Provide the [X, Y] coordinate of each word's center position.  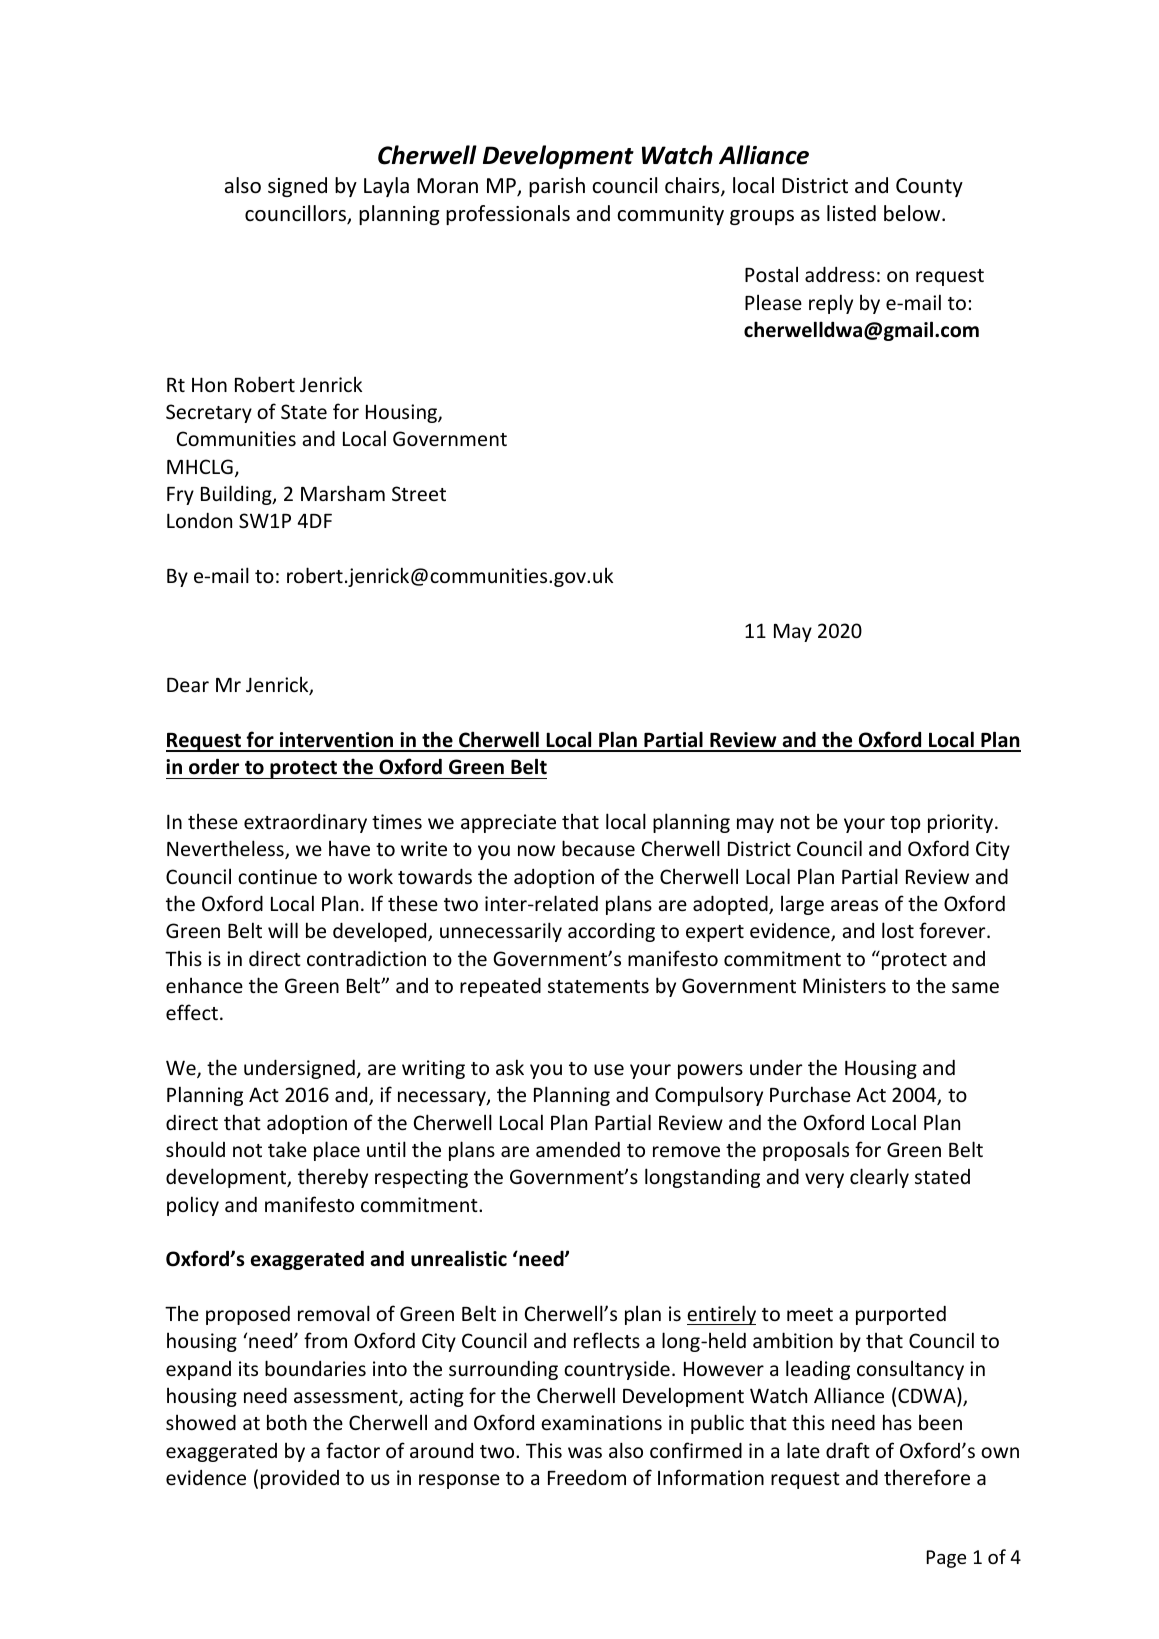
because [598, 848]
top [905, 824]
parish [557, 187]
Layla [386, 187]
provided [300, 1479]
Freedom [587, 1477]
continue [277, 876]
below [913, 213]
